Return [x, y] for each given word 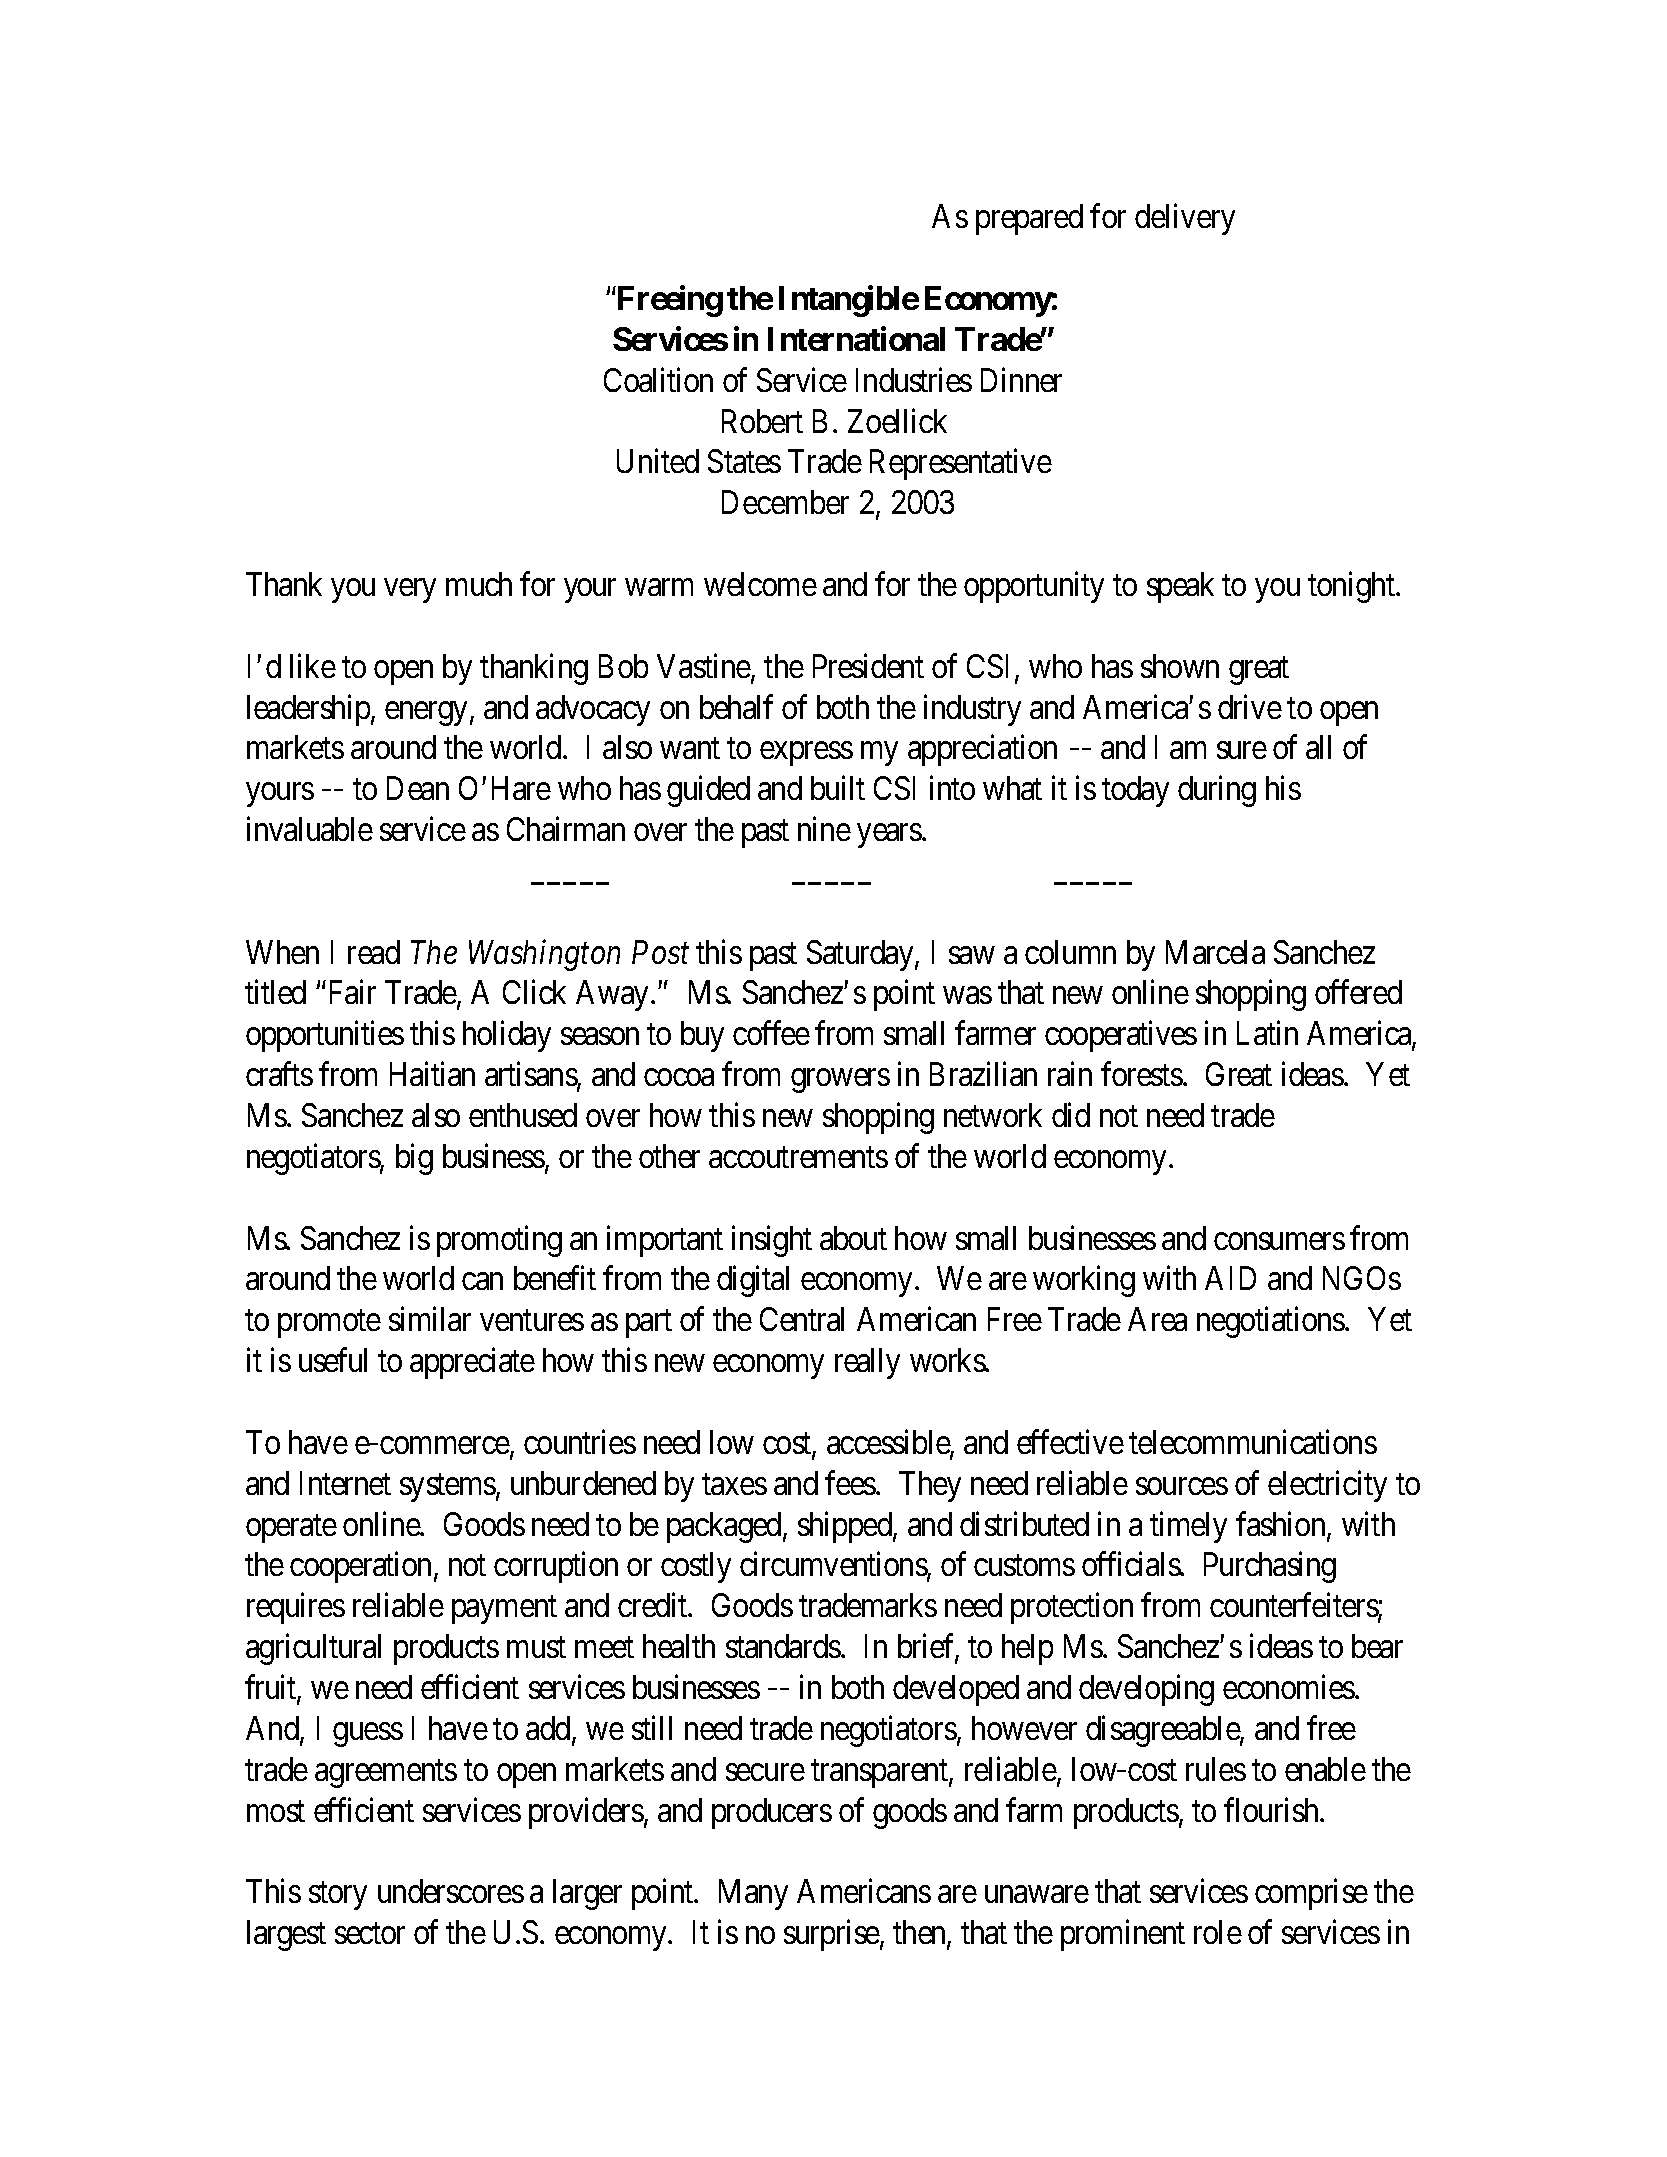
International [856, 338]
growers [840, 1081]
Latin [1267, 1033]
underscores [451, 1891]
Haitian [432, 1074]
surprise [832, 1935]
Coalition [658, 379]
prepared [1029, 219]
